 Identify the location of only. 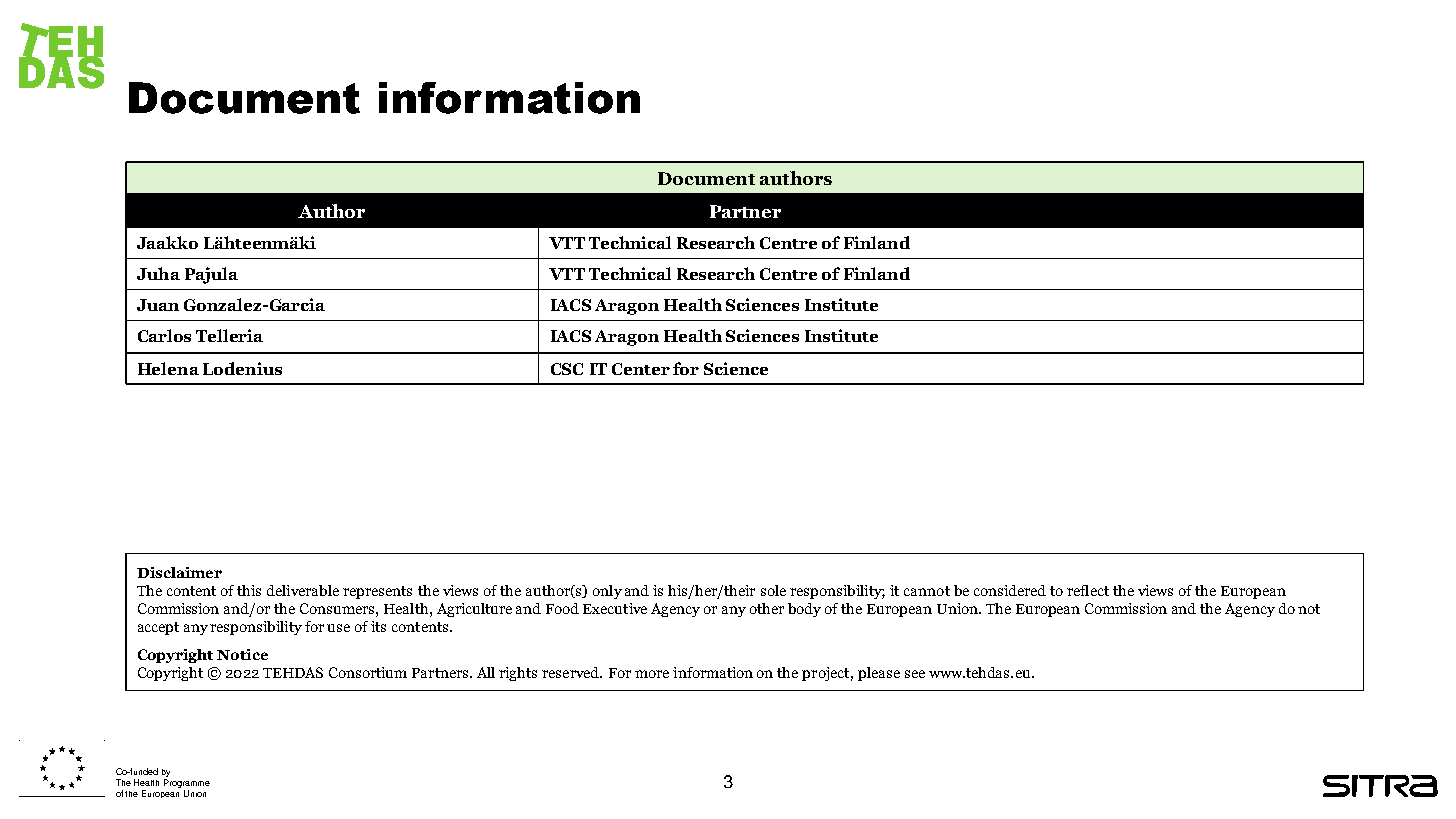
(607, 592).
